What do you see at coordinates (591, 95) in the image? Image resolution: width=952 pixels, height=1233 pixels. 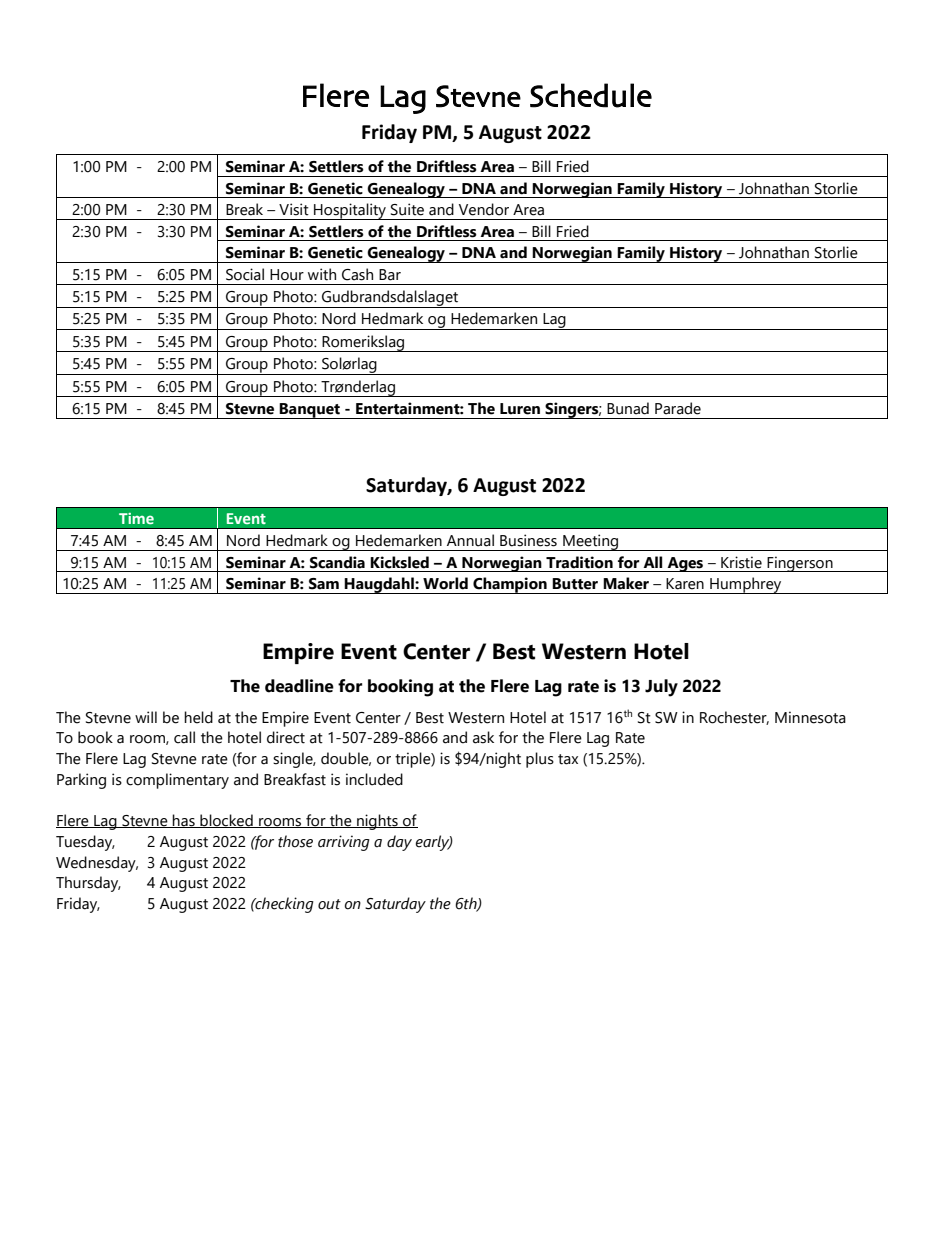 I see `Schedule` at bounding box center [591, 95].
